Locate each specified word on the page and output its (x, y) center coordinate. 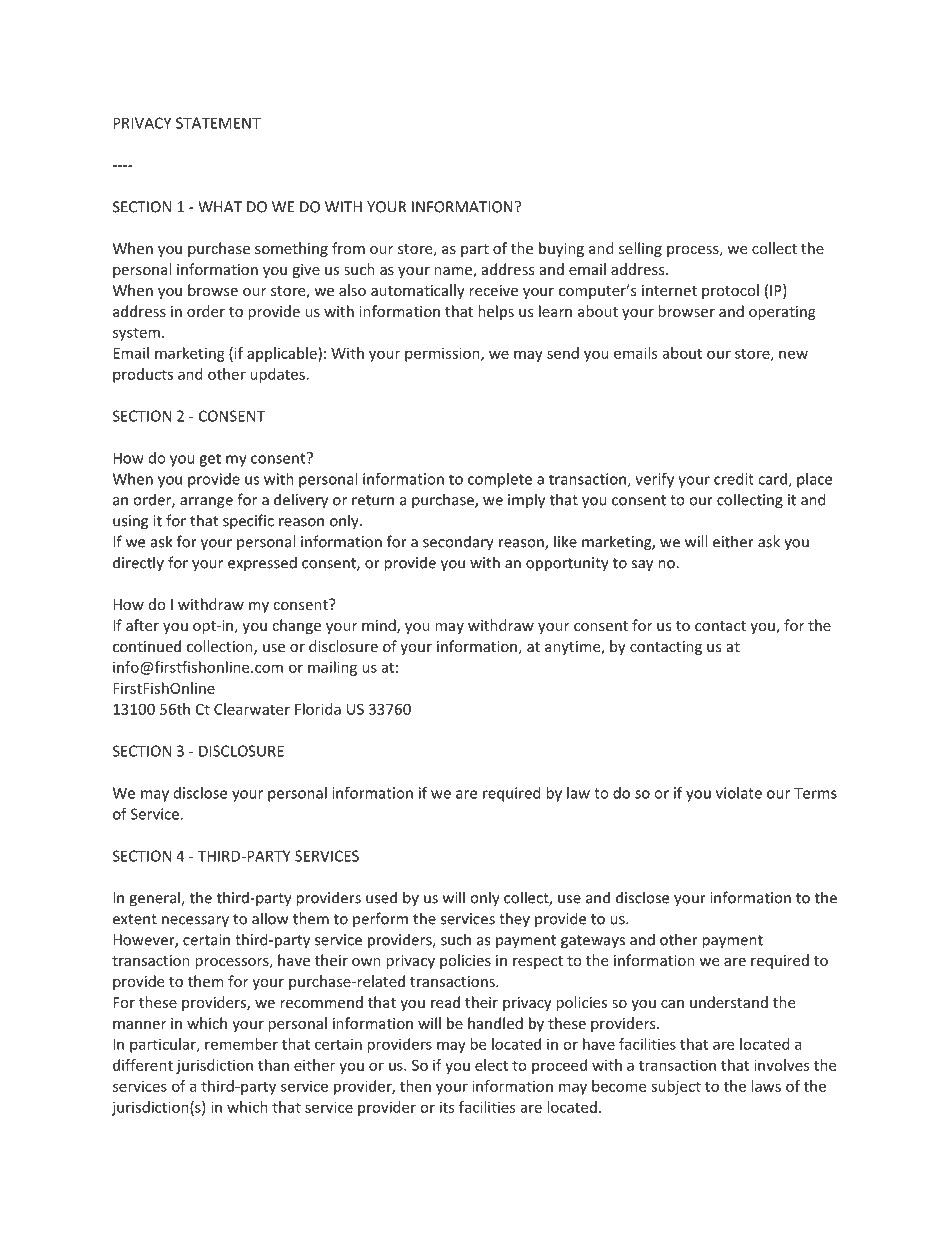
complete (500, 480)
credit (734, 479)
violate (739, 793)
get (210, 460)
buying (561, 249)
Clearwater (252, 709)
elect (491, 1065)
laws (766, 1086)
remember (241, 1044)
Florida (318, 709)
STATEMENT (218, 123)
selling (640, 249)
